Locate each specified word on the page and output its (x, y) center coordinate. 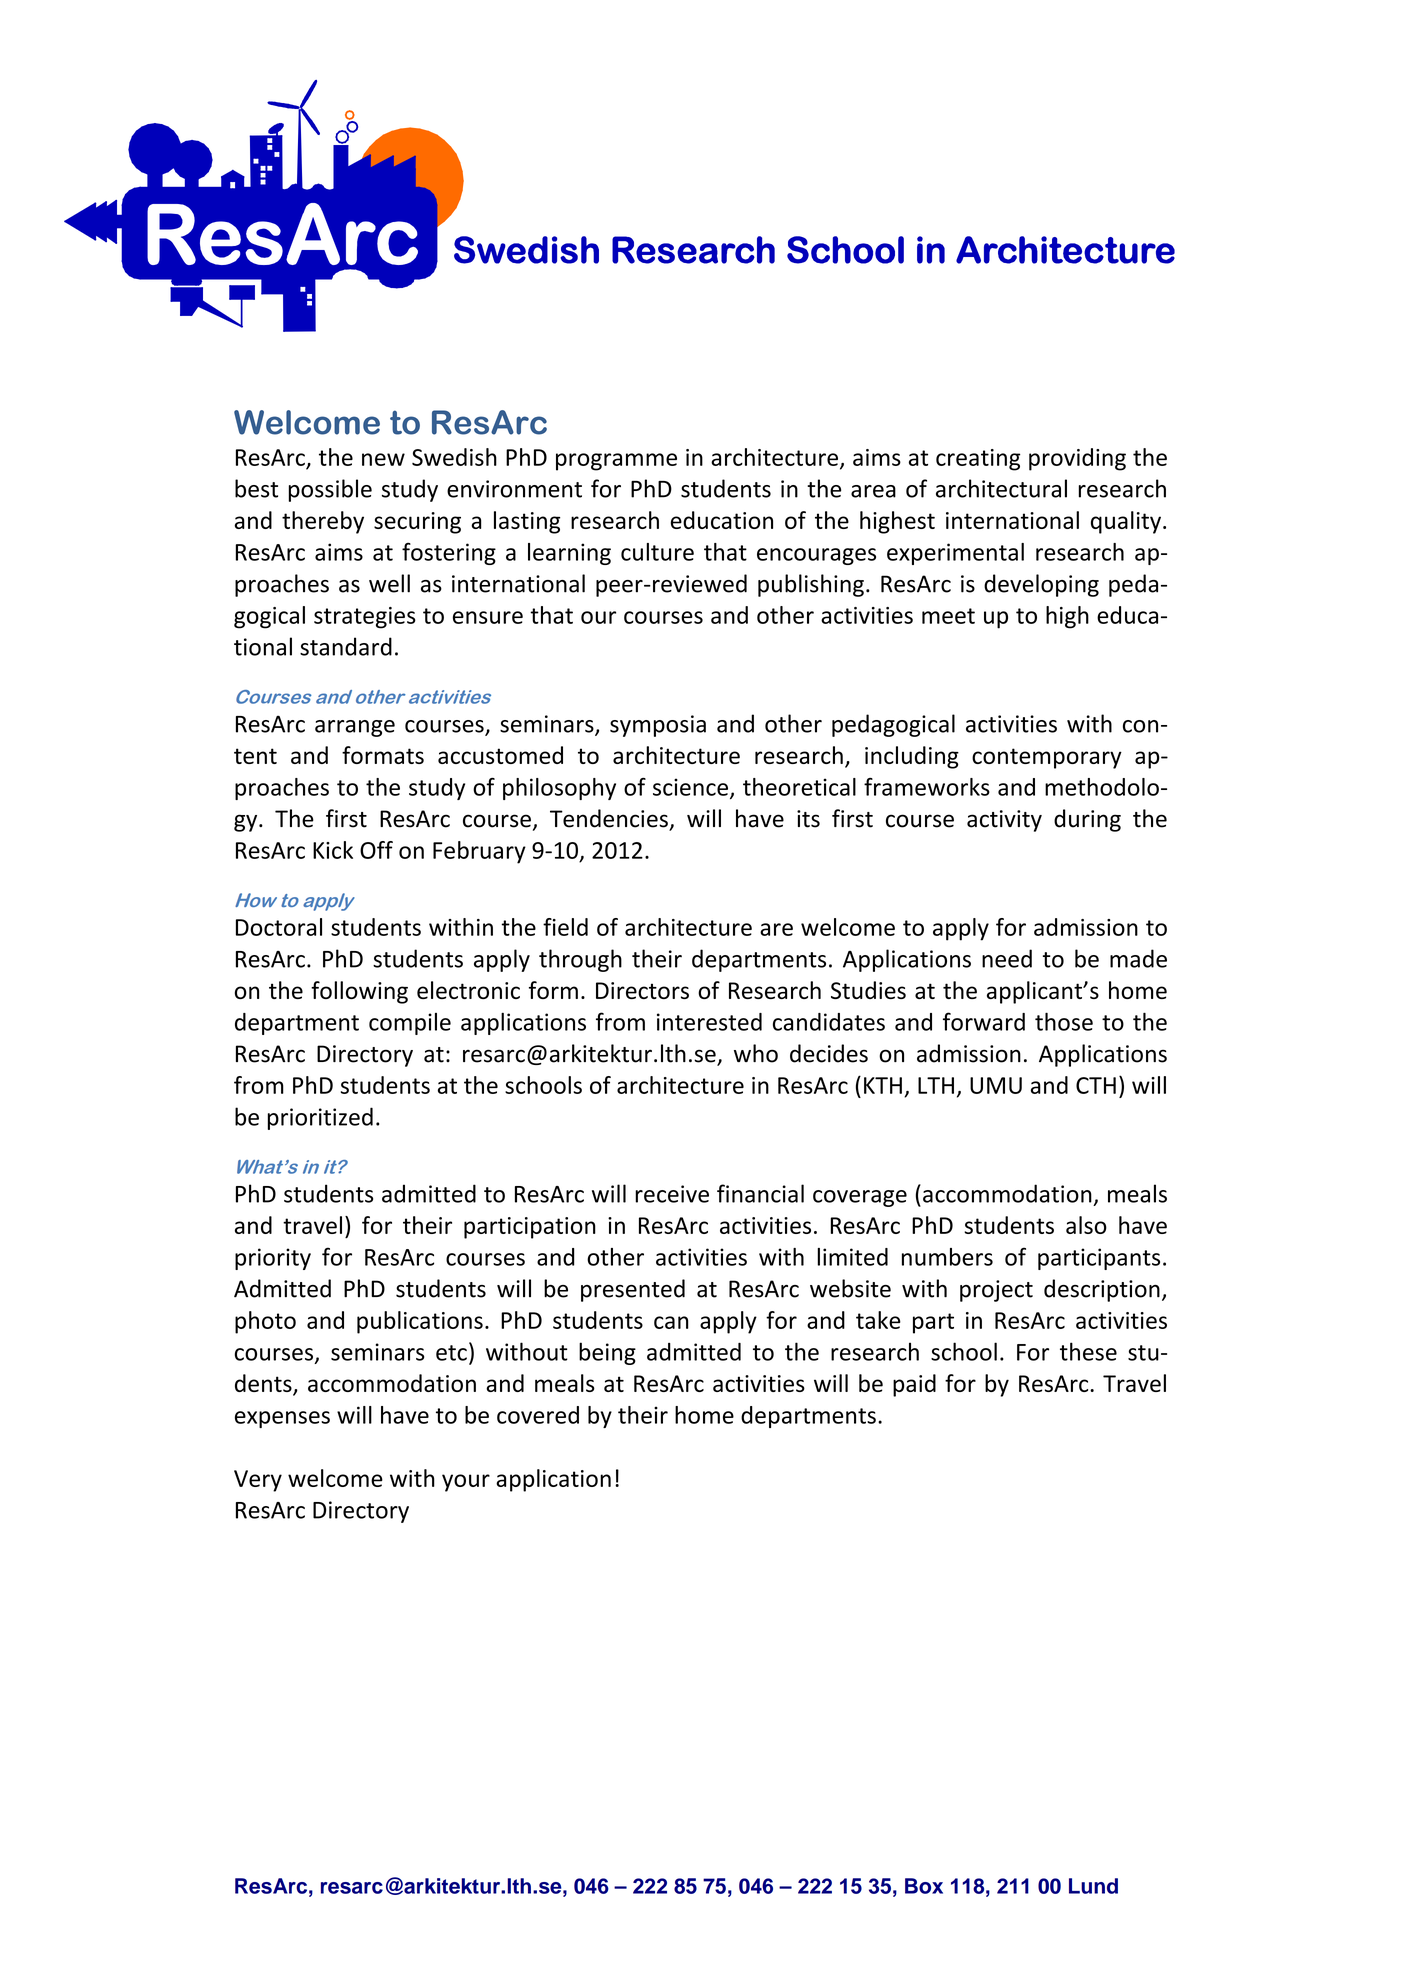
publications (420, 1322)
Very (258, 1481)
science (690, 787)
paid (914, 1385)
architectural (1001, 488)
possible (330, 490)
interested (709, 1022)
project (996, 1291)
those (1064, 1021)
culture (657, 552)
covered (538, 1415)
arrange (355, 728)
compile (410, 1024)
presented (633, 1290)
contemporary (1047, 758)
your (466, 1483)
